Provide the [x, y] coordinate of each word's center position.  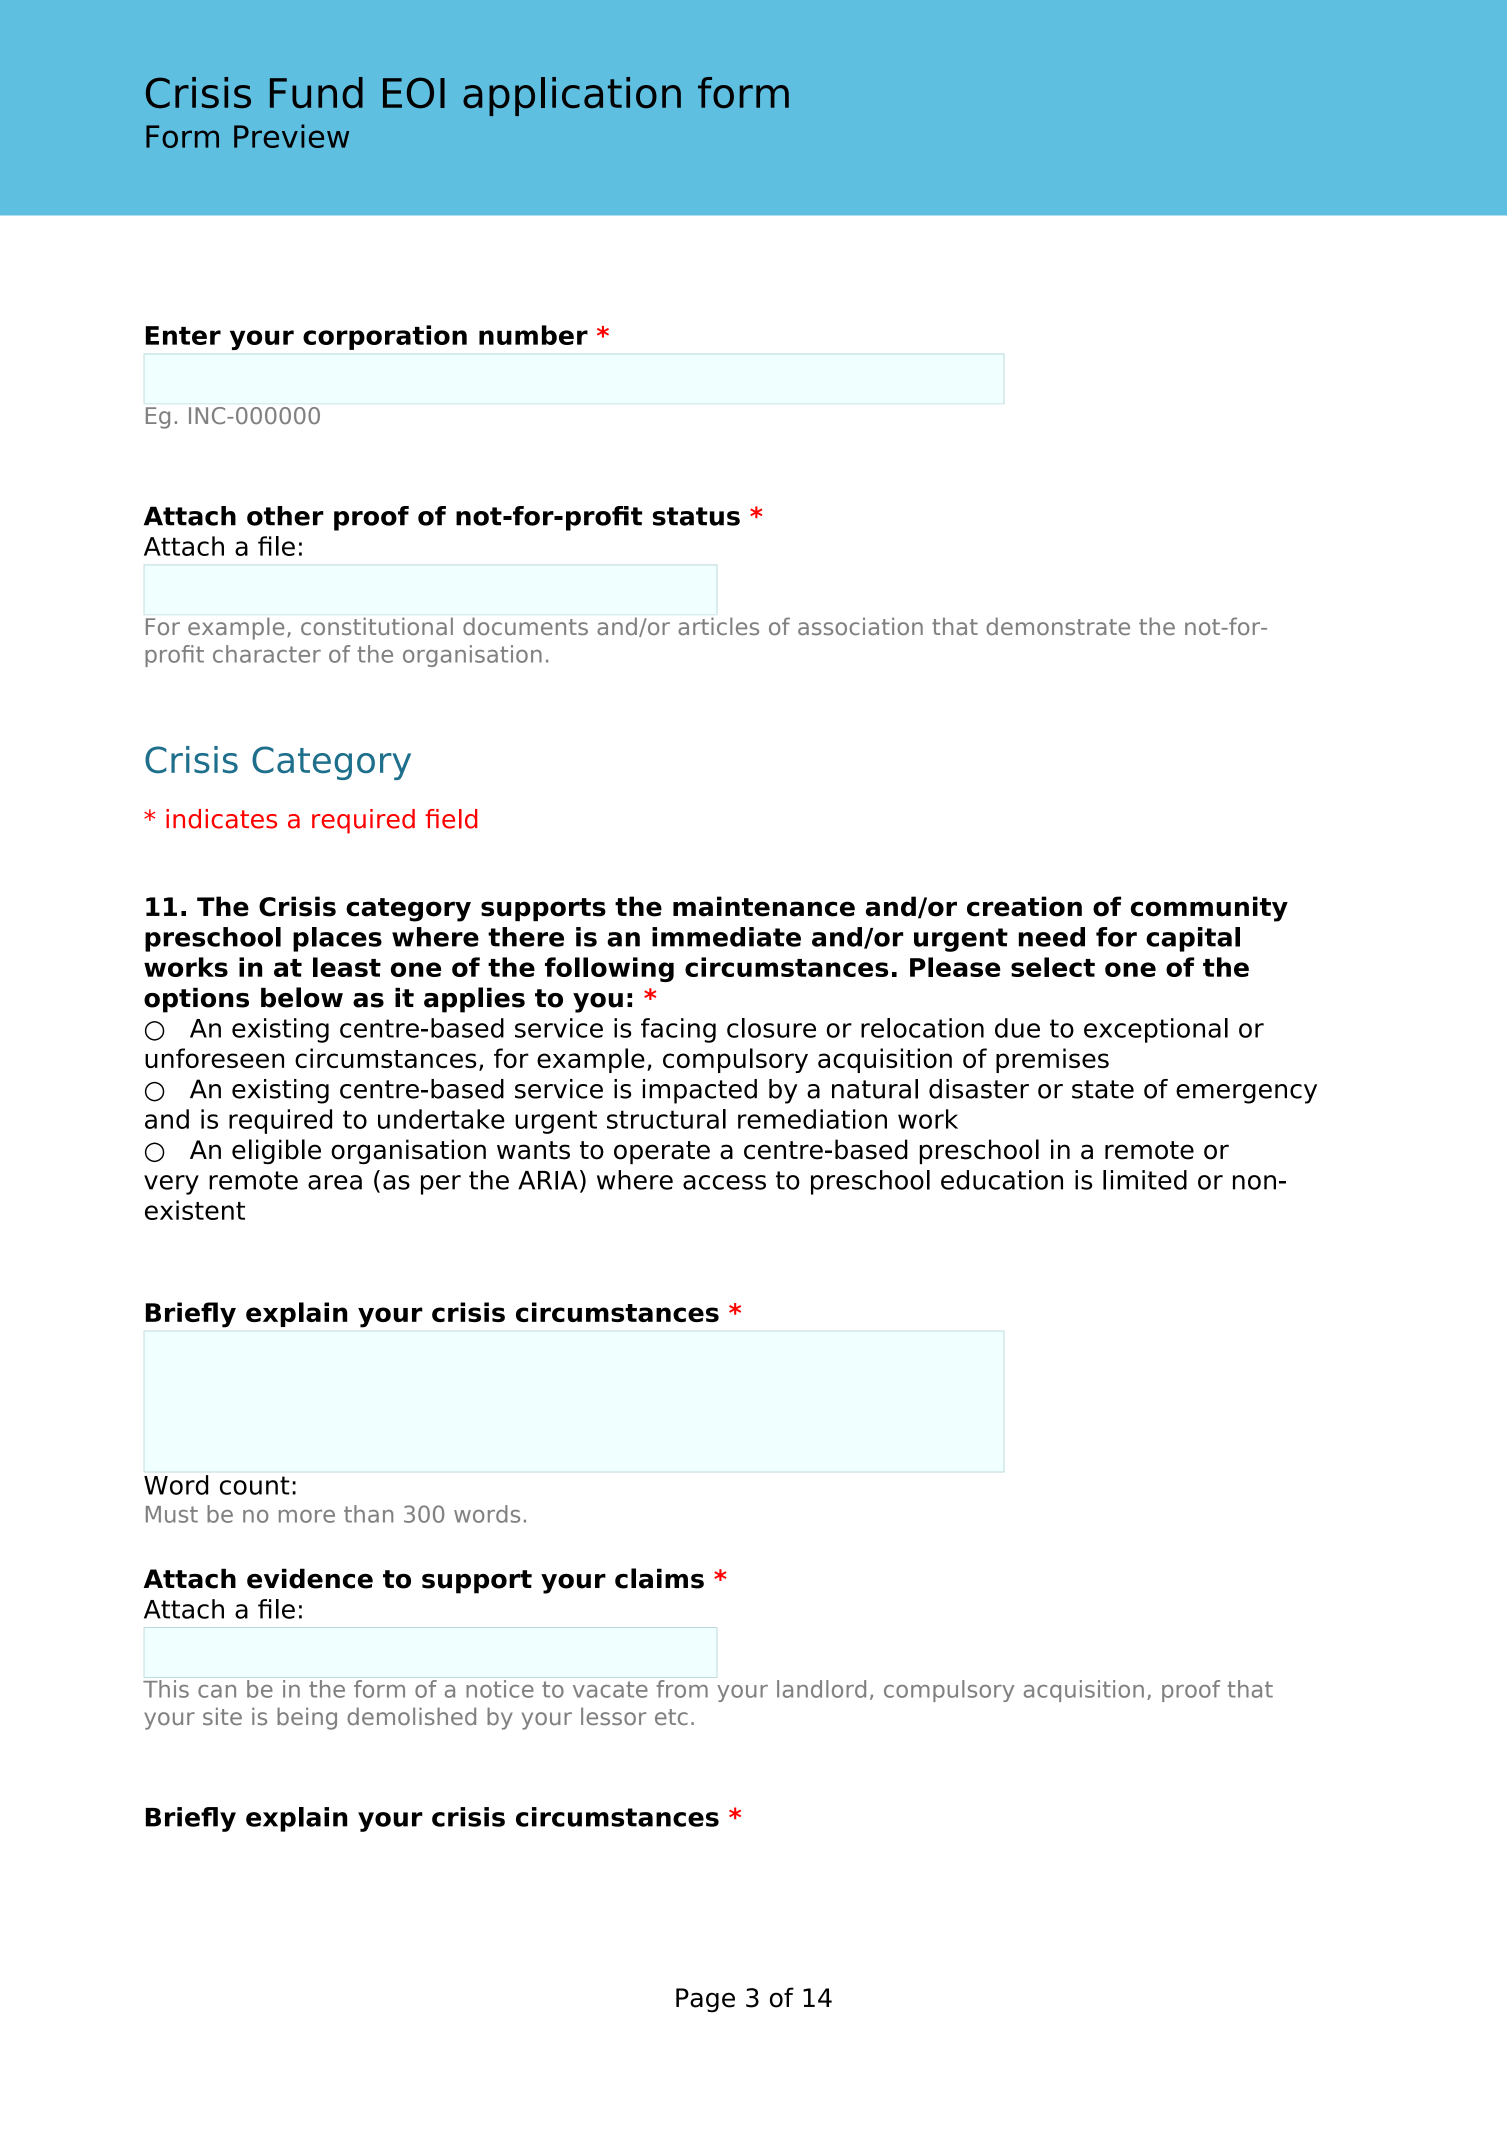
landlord [821, 1689]
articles [718, 626]
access [724, 1182]
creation [1024, 906]
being [307, 1718]
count [255, 1485]
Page [705, 2000]
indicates [221, 819]
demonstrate [1058, 626]
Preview [291, 136]
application [572, 96]
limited [1145, 1180]
